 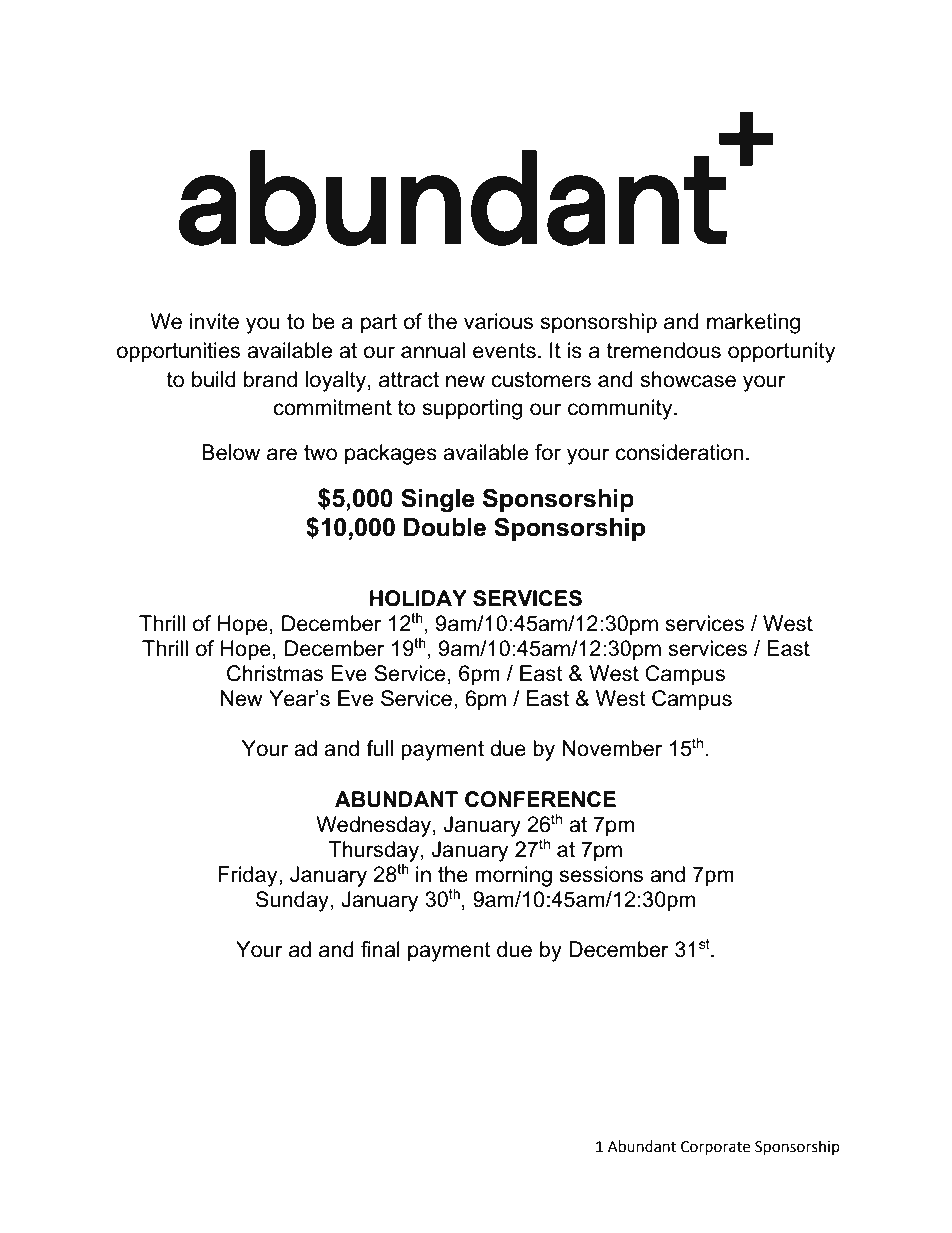 I want to click on Christmas, so click(x=275, y=673).
